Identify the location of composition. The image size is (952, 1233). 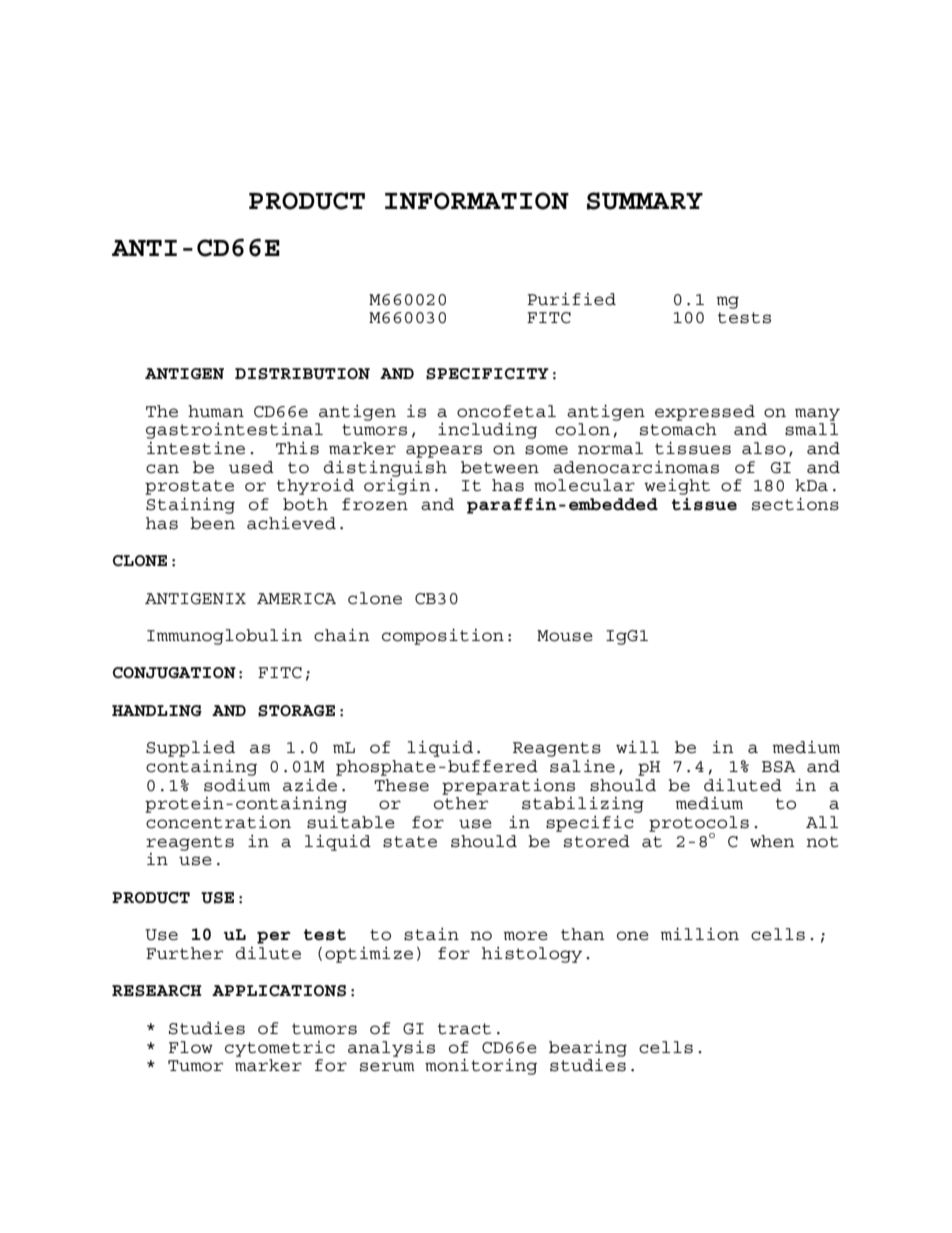
(443, 636).
